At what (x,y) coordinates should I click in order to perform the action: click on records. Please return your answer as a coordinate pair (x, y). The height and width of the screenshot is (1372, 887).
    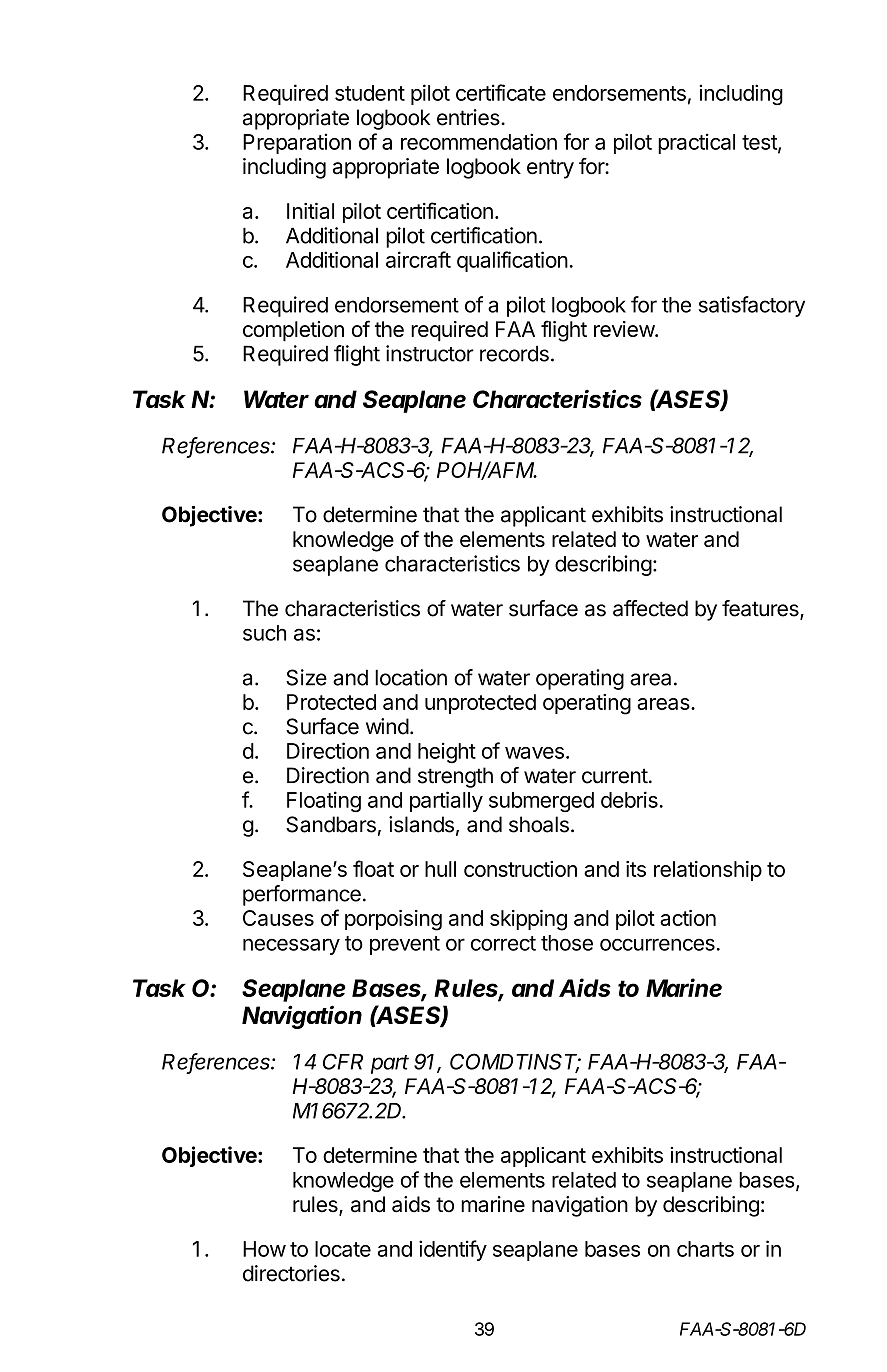
    Looking at the image, I should click on (514, 353).
